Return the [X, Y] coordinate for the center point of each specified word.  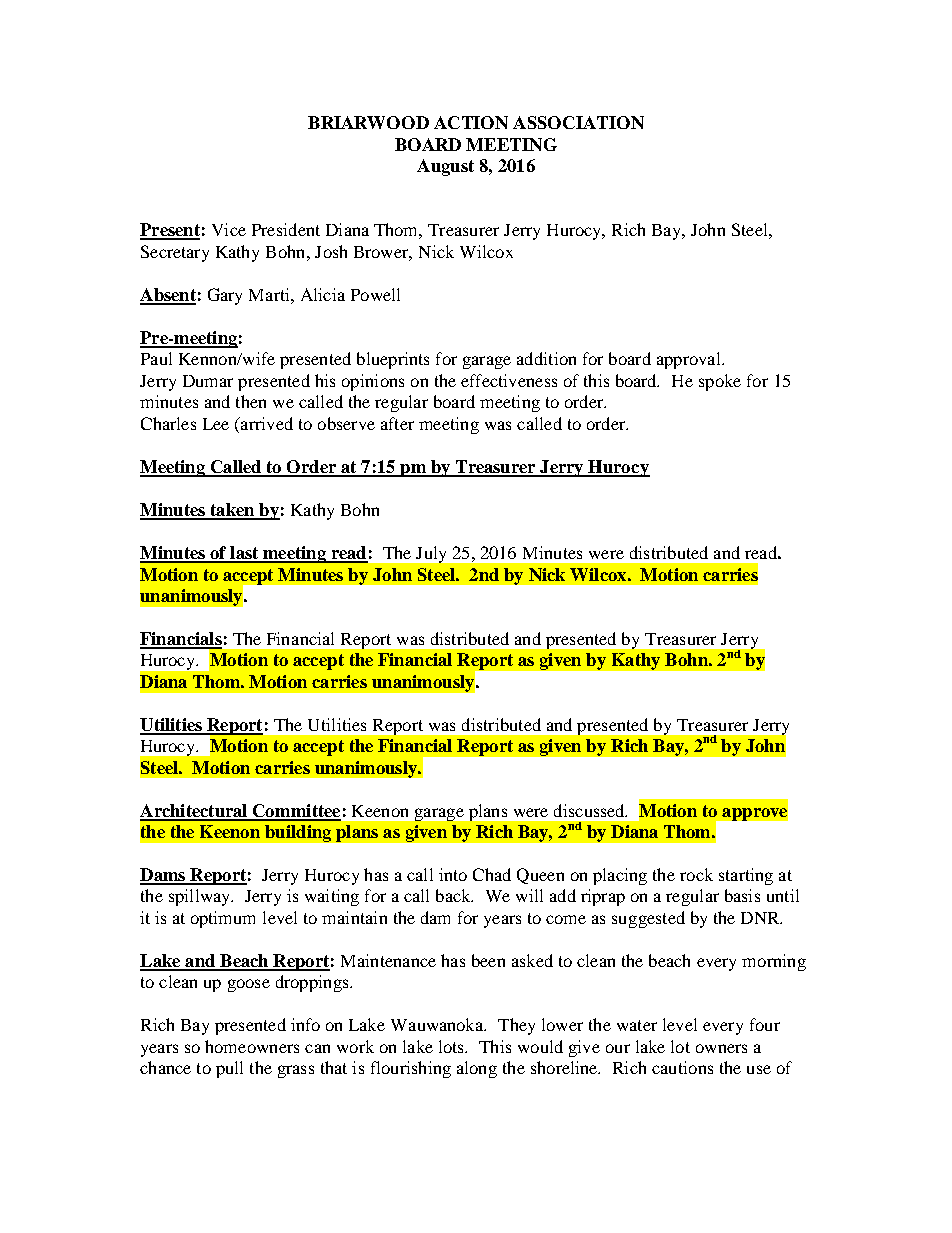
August [445, 167]
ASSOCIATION [578, 122]
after [397, 423]
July [431, 554]
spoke [720, 382]
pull [229, 1069]
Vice [229, 229]
